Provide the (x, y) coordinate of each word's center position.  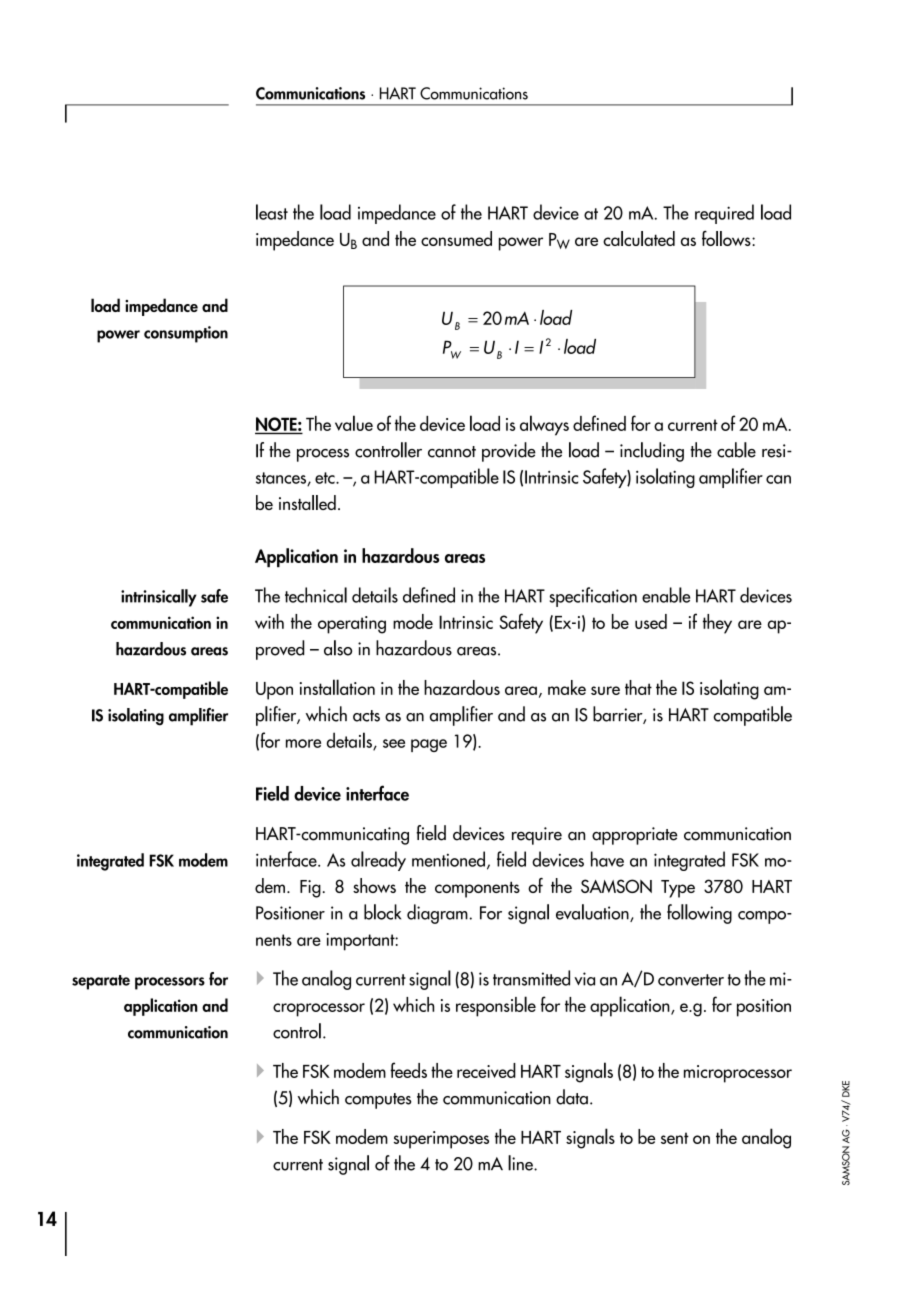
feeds (408, 1070)
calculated (639, 238)
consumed (456, 238)
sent (675, 1138)
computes (378, 1101)
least (272, 212)
